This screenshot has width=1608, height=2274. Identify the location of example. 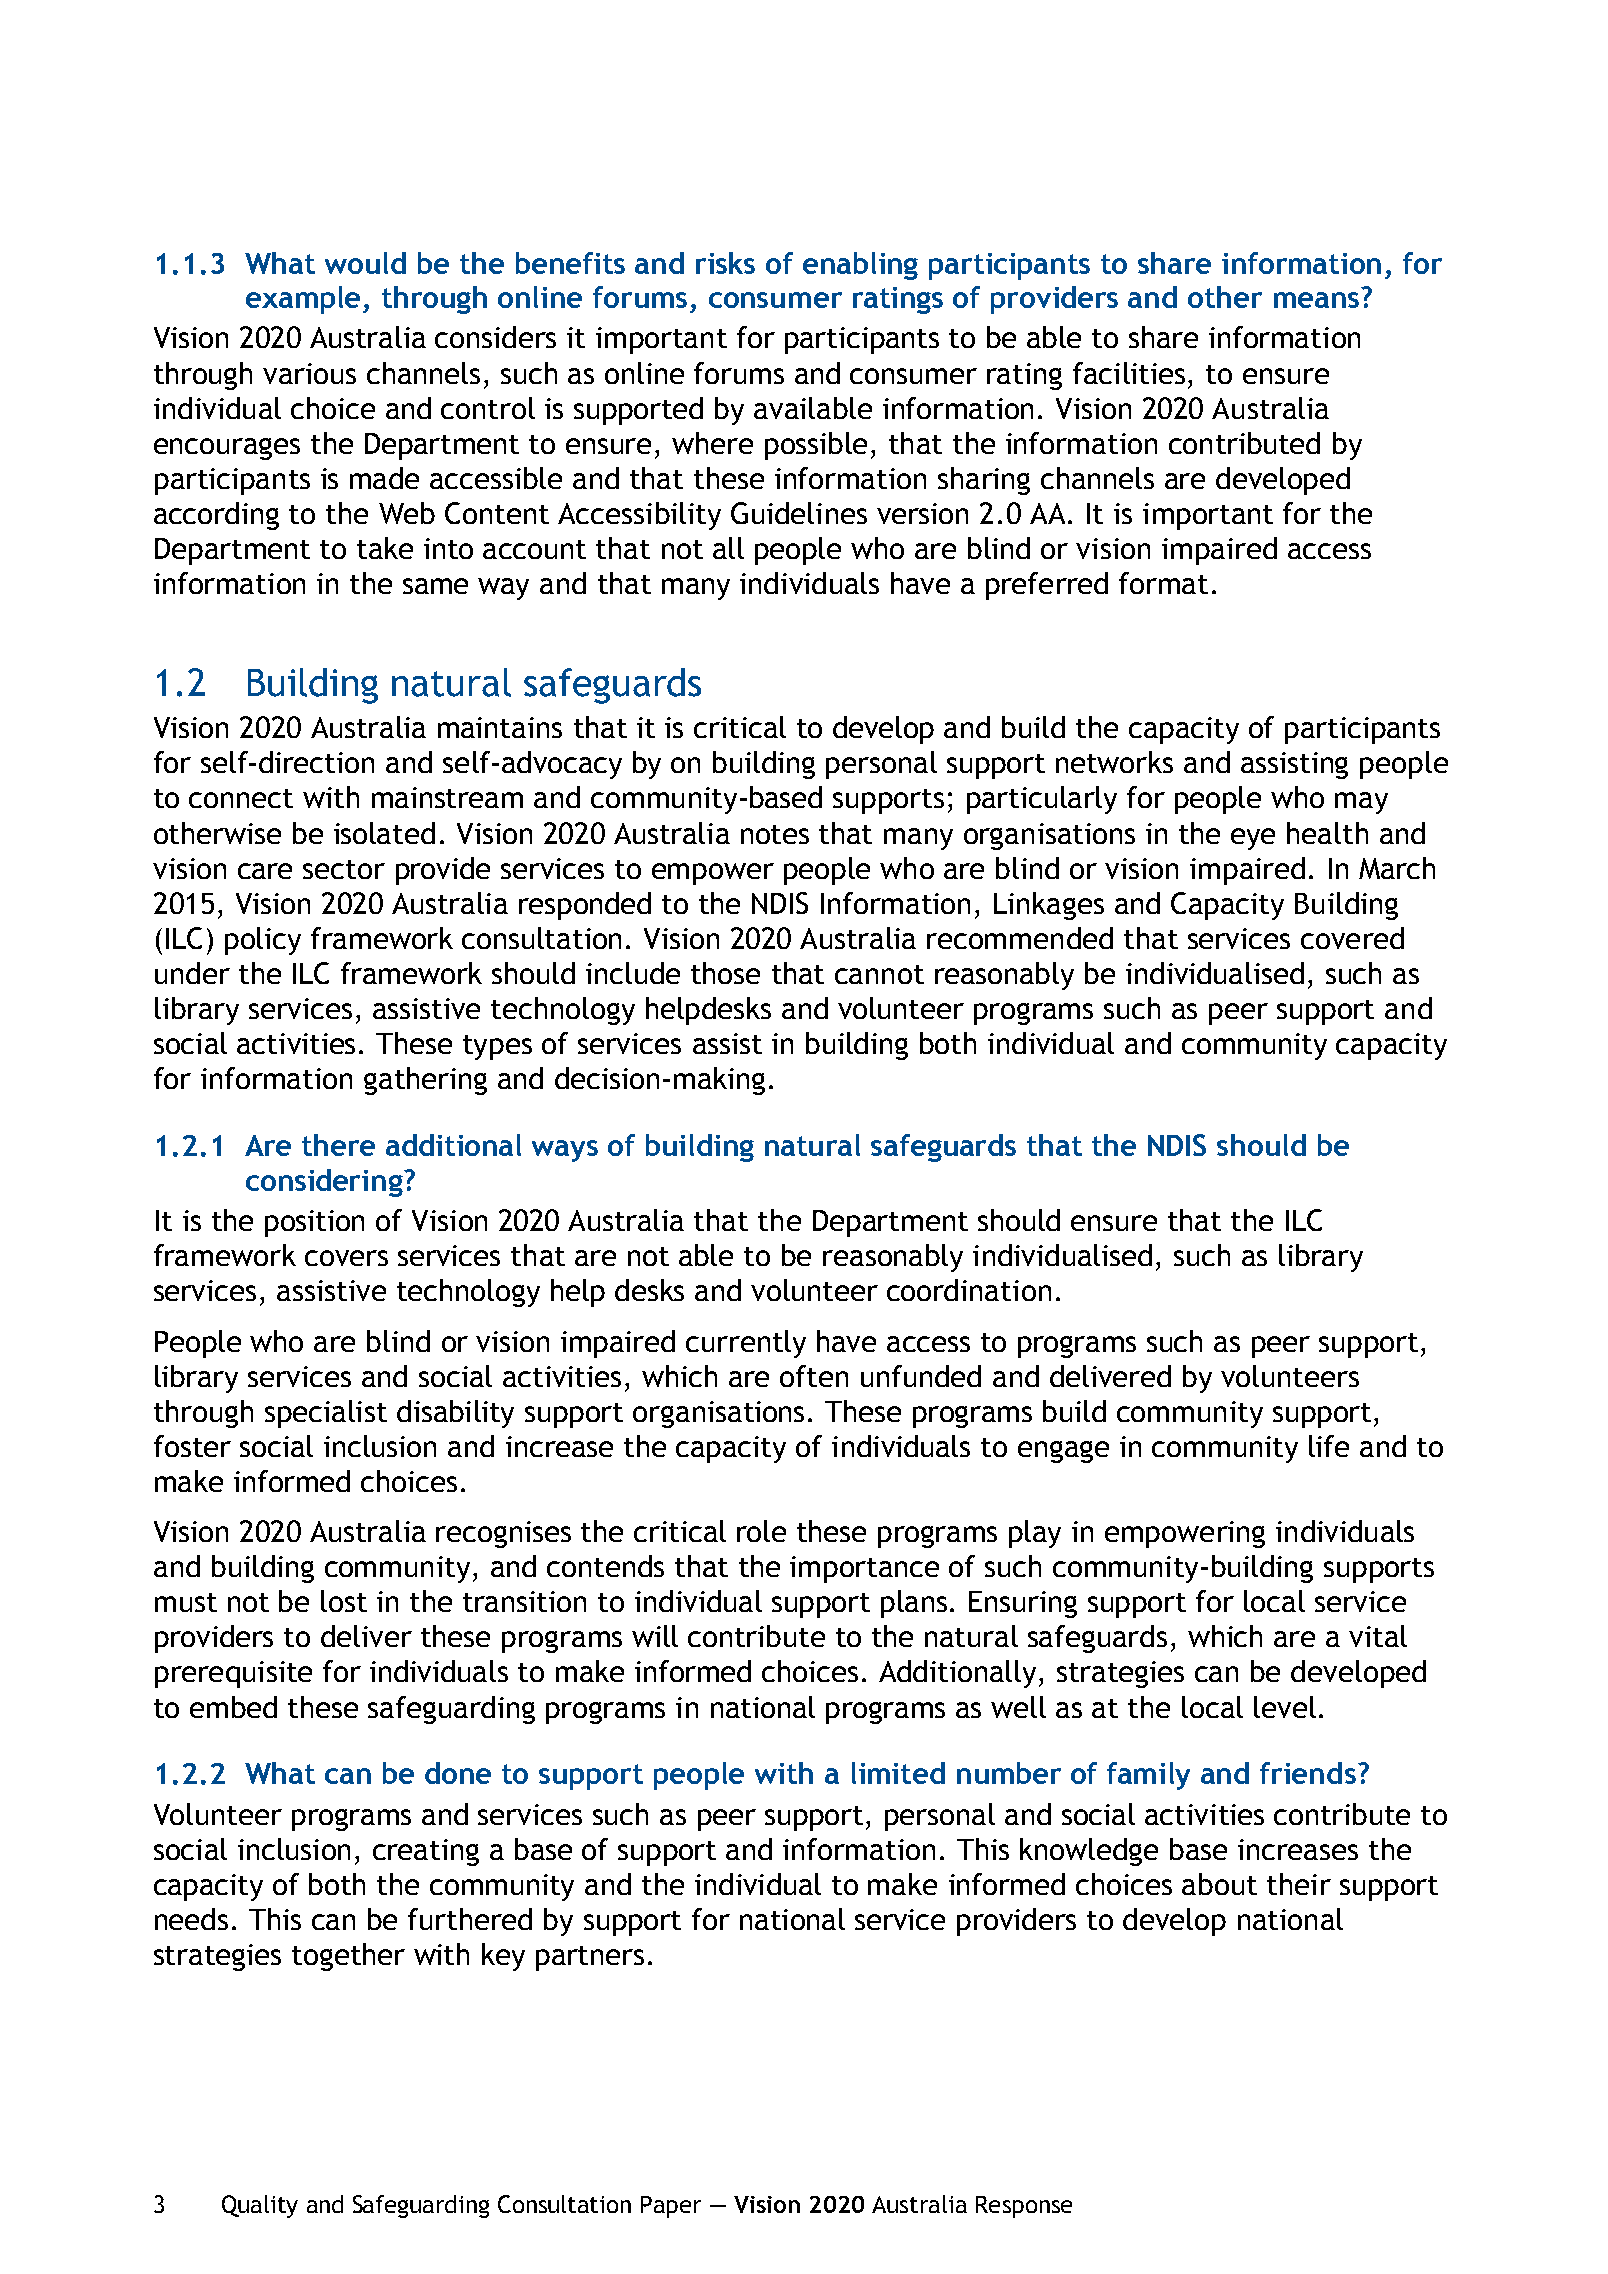
(305, 300).
